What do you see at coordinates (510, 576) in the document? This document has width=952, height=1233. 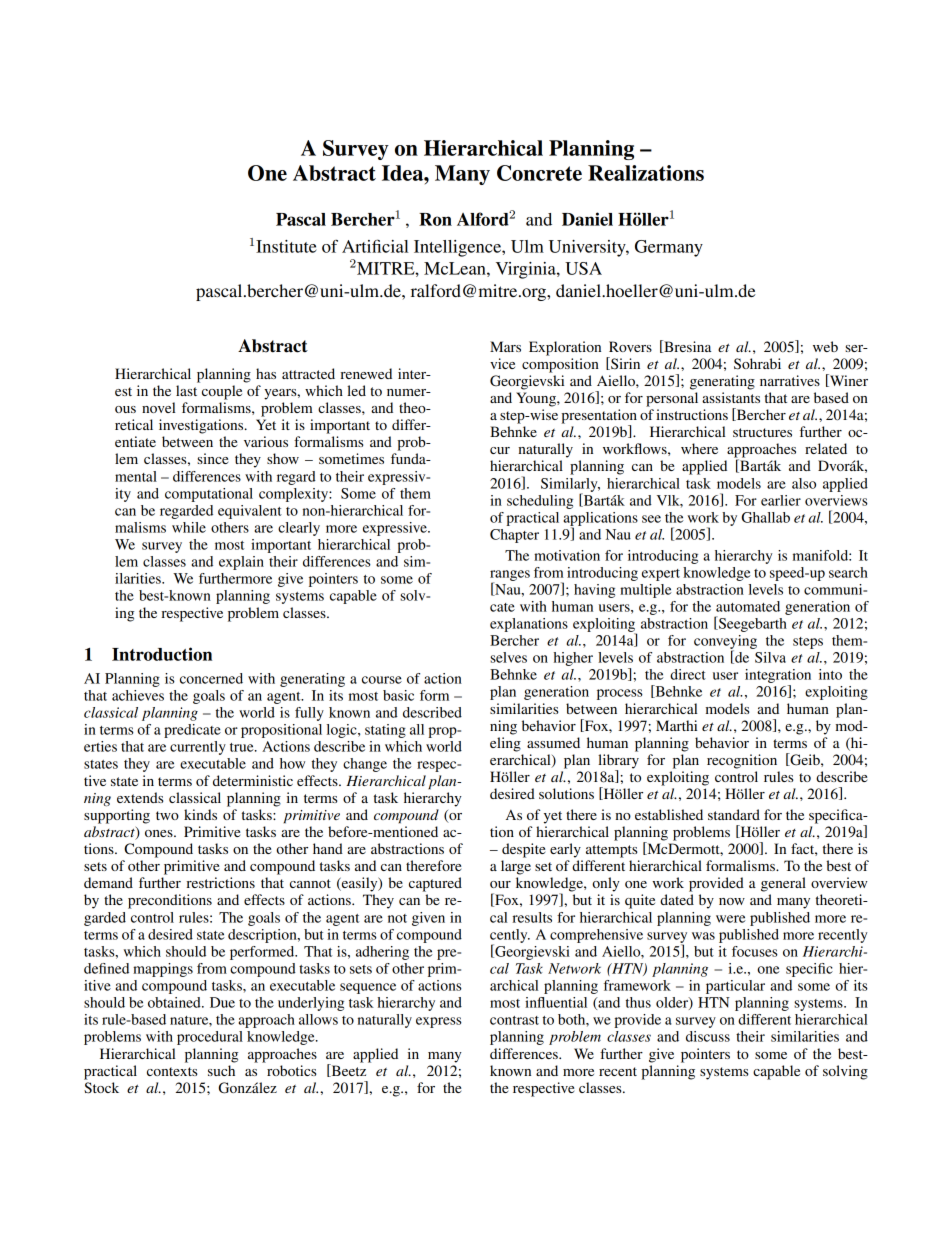 I see `ranges` at bounding box center [510, 576].
